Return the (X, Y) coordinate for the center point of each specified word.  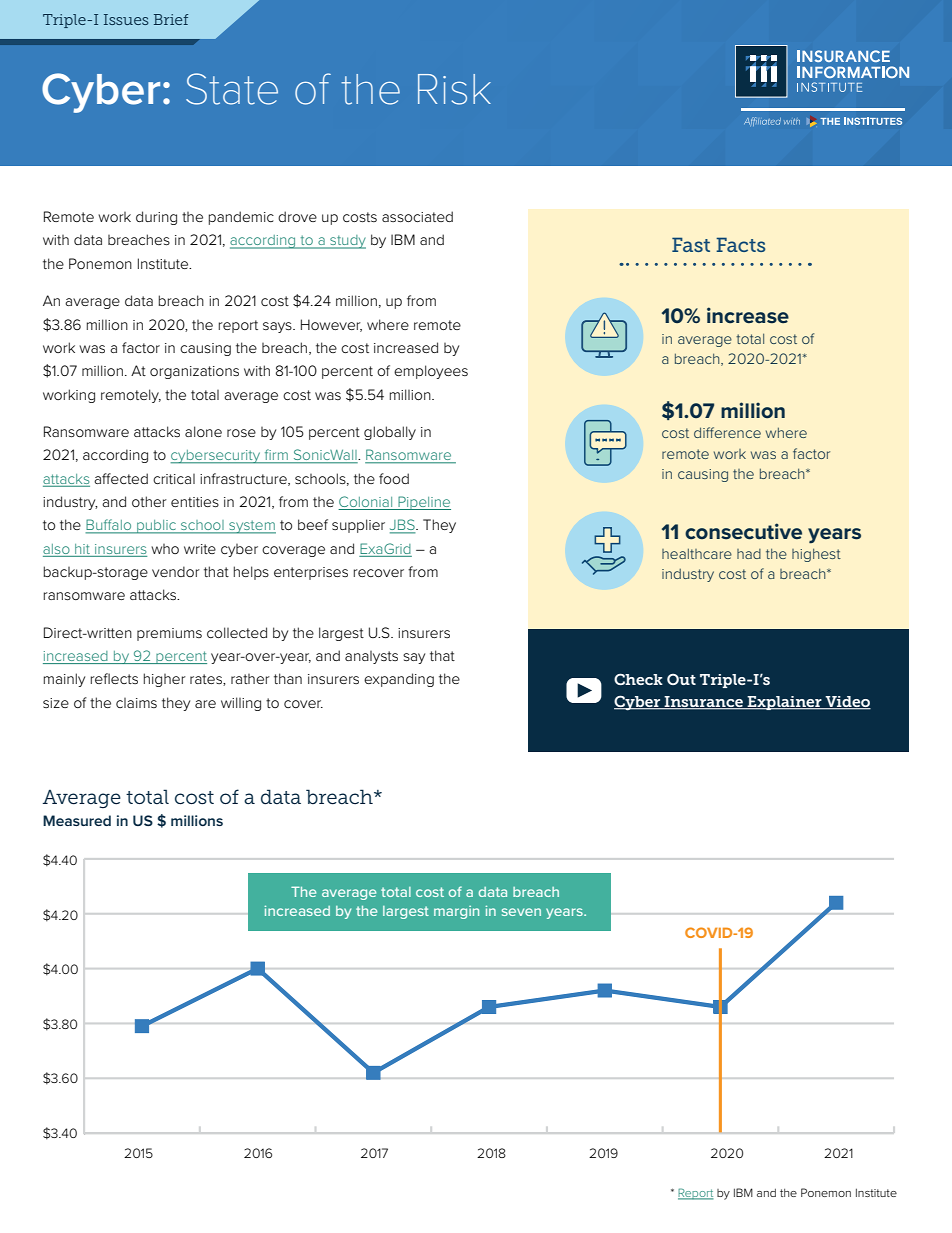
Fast (691, 244)
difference (727, 432)
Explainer (785, 703)
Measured (77, 820)
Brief (171, 19)
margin (456, 912)
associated (417, 216)
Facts (740, 244)
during (156, 218)
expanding (399, 680)
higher (165, 680)
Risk (454, 89)
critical (174, 479)
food (394, 478)
